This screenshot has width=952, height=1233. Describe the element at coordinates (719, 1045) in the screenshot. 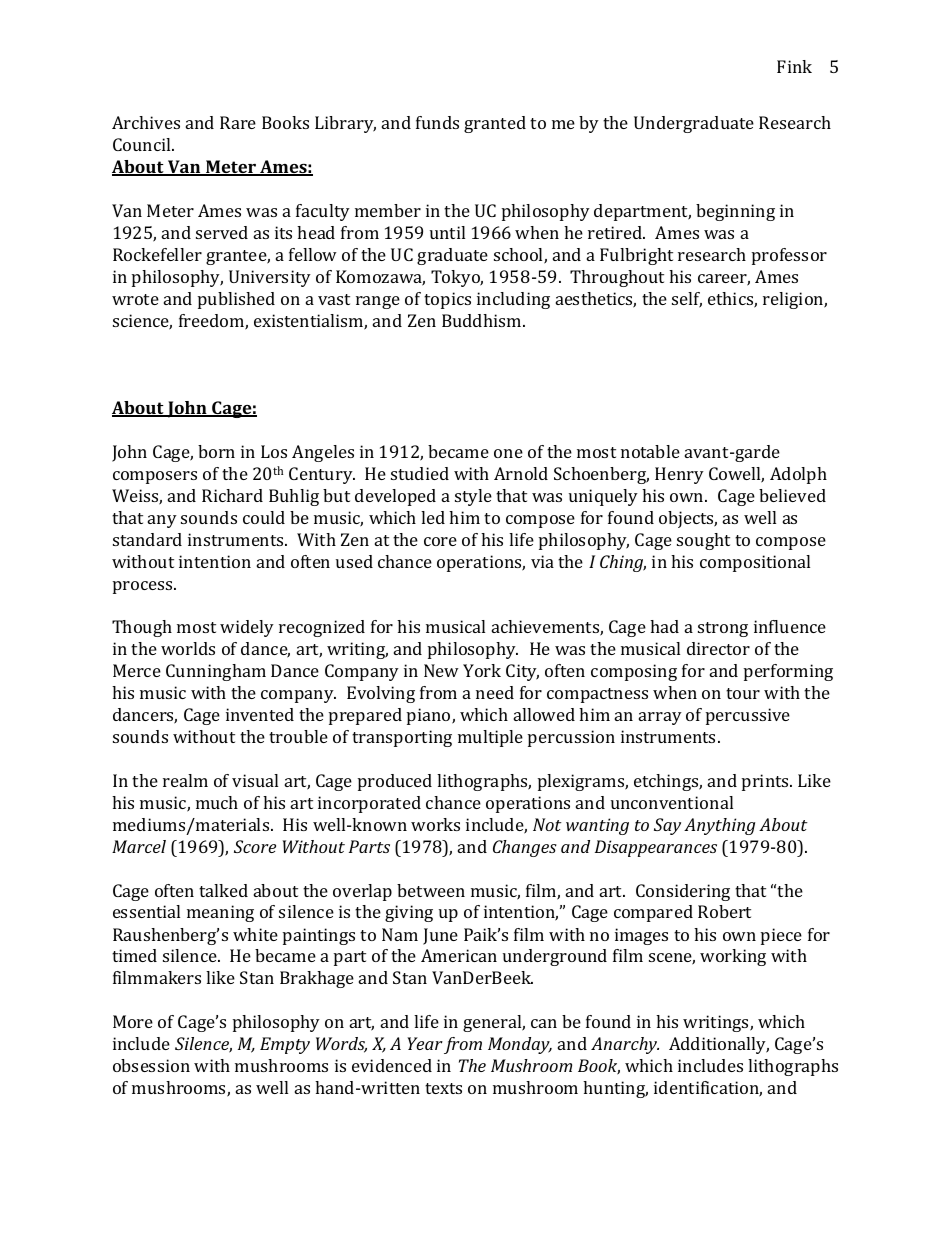

I see `Additionally` at that location.
